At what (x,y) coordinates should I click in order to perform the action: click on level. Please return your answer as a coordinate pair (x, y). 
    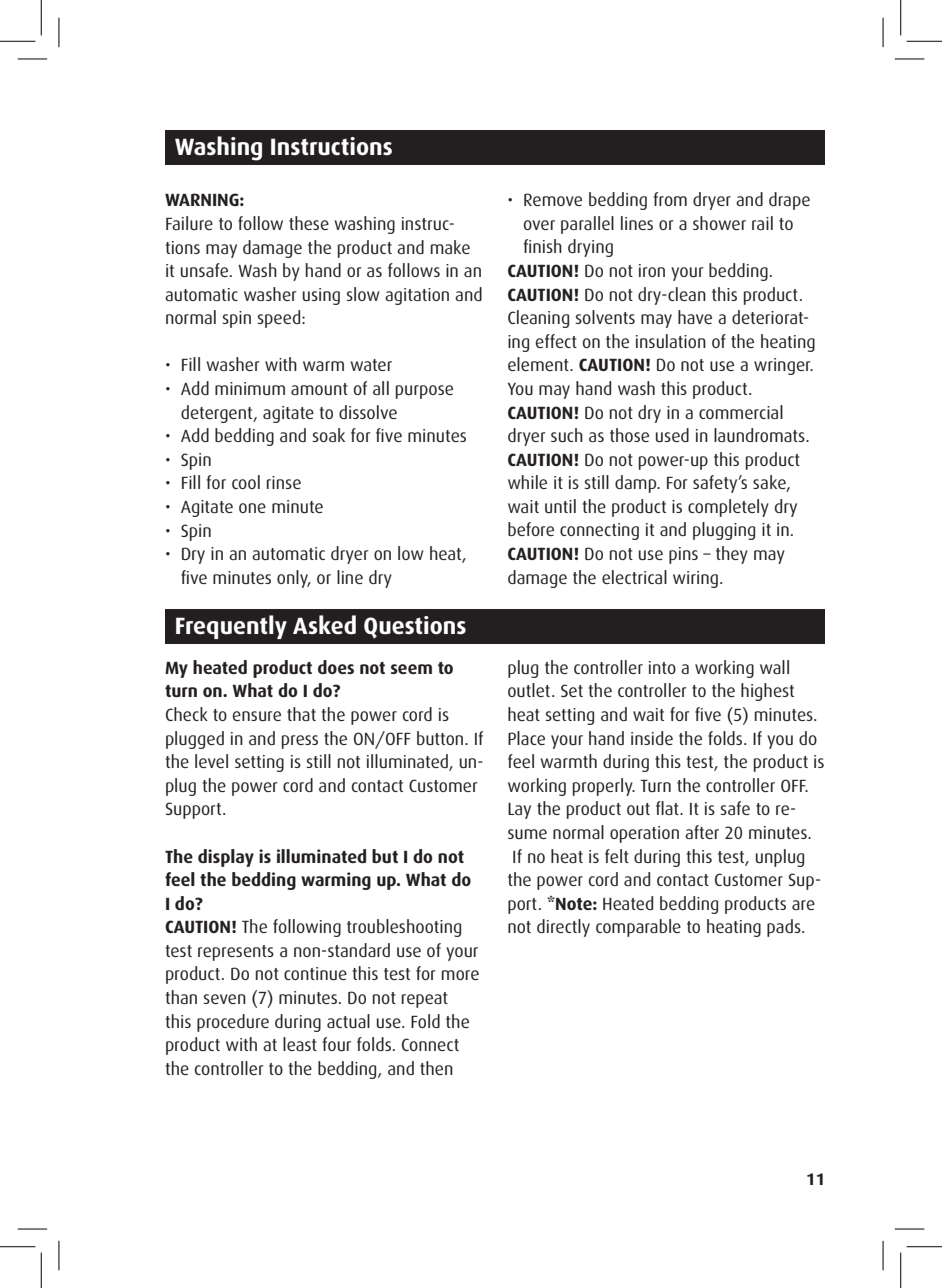
    Looking at the image, I should click on (211, 761).
